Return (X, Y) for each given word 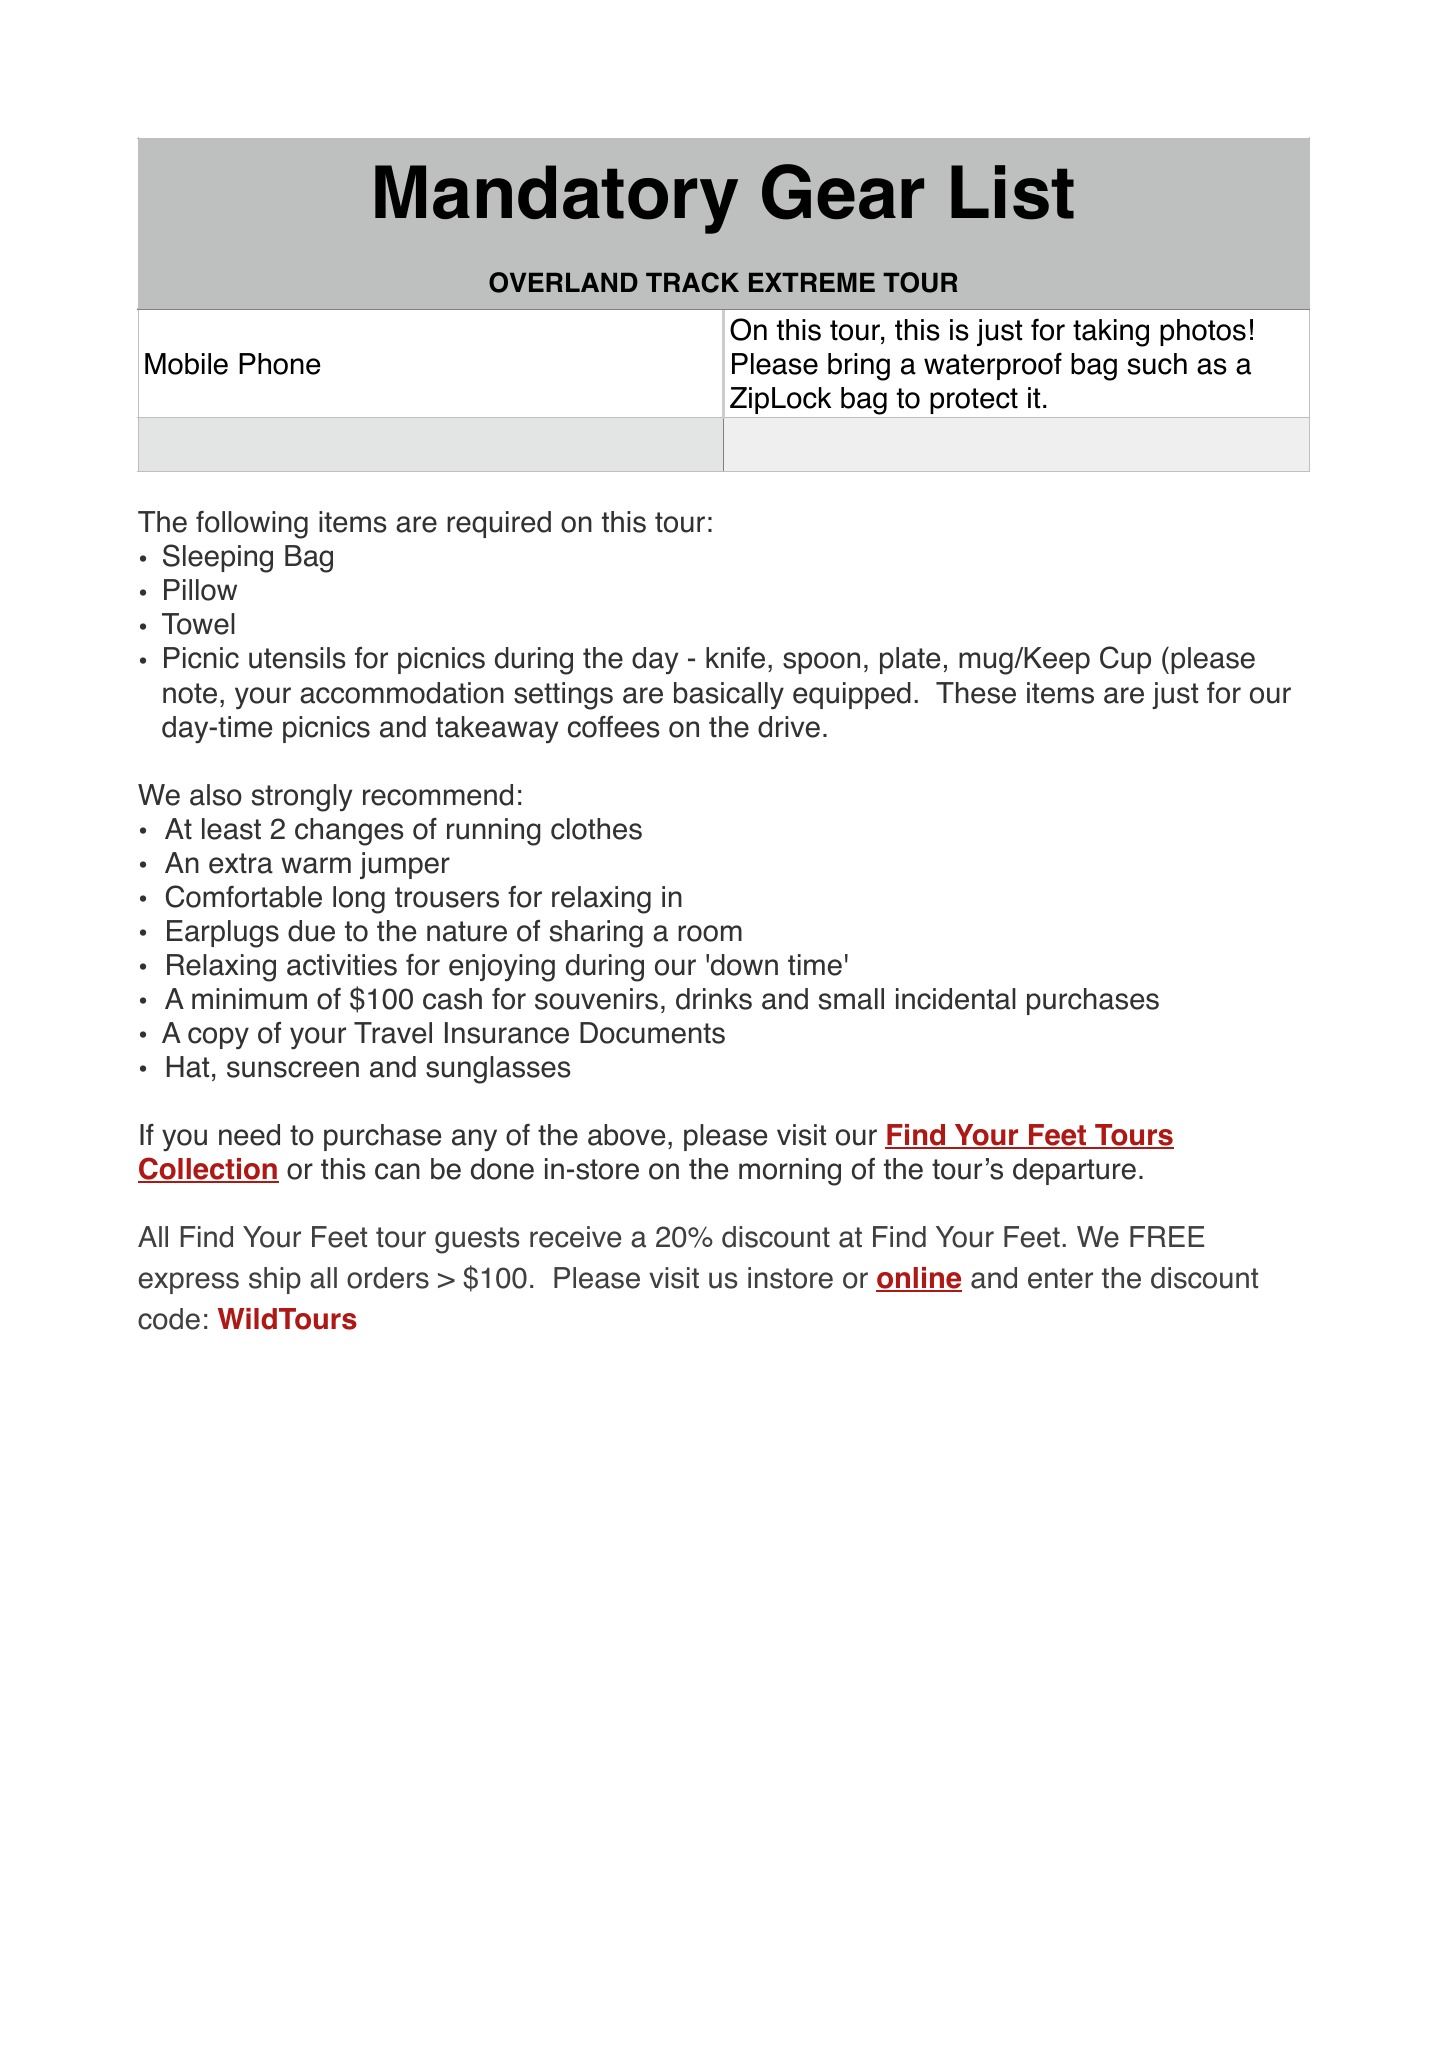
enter (1060, 1278)
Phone (280, 364)
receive (575, 1237)
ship (275, 1280)
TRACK (692, 282)
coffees (614, 727)
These (976, 693)
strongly (302, 798)
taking (1111, 333)
